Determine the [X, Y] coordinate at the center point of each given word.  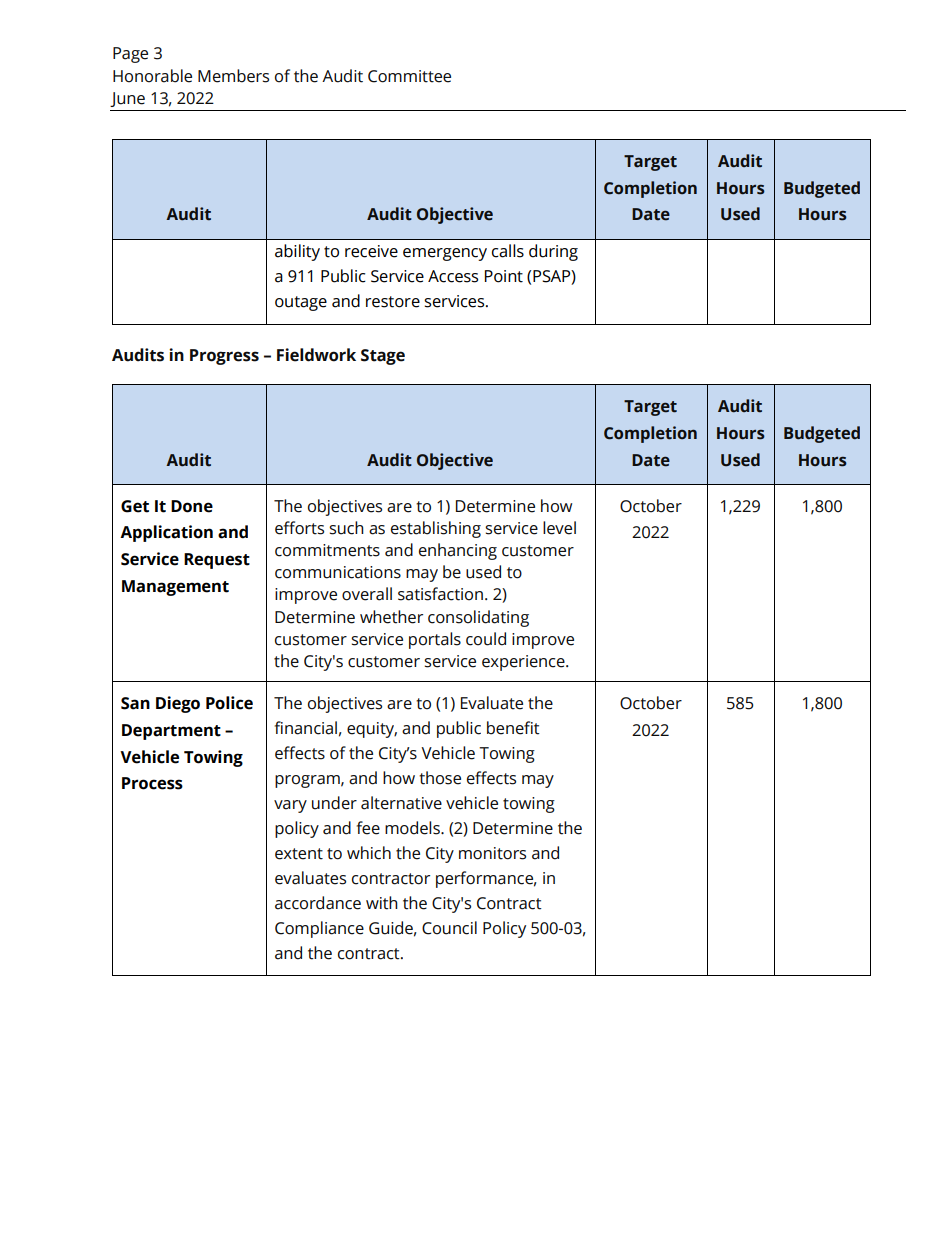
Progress [224, 357]
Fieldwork [316, 355]
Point [504, 276]
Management [175, 588]
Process [152, 783]
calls [508, 251]
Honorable [152, 76]
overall [367, 594]
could [486, 639]
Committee [409, 76]
